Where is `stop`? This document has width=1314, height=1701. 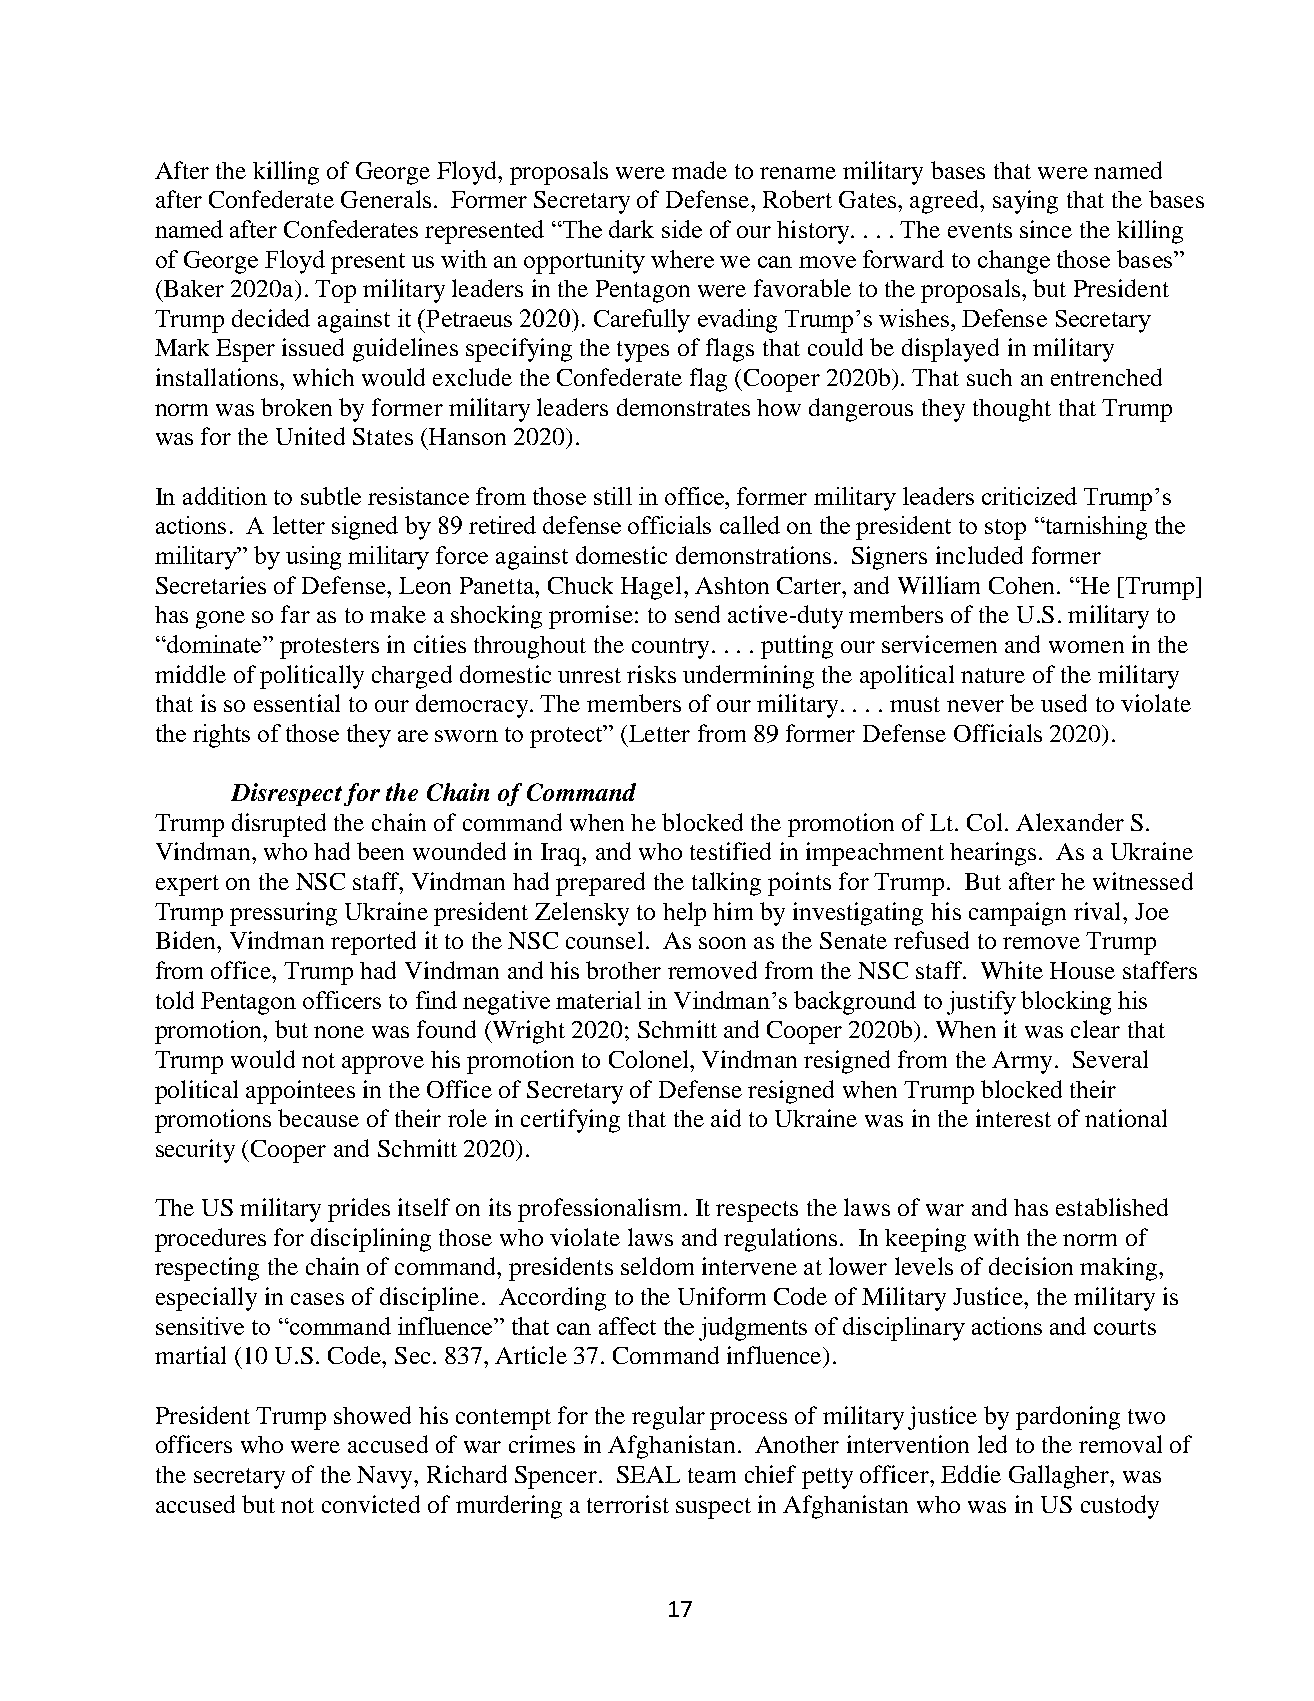 stop is located at coordinates (1005, 529).
